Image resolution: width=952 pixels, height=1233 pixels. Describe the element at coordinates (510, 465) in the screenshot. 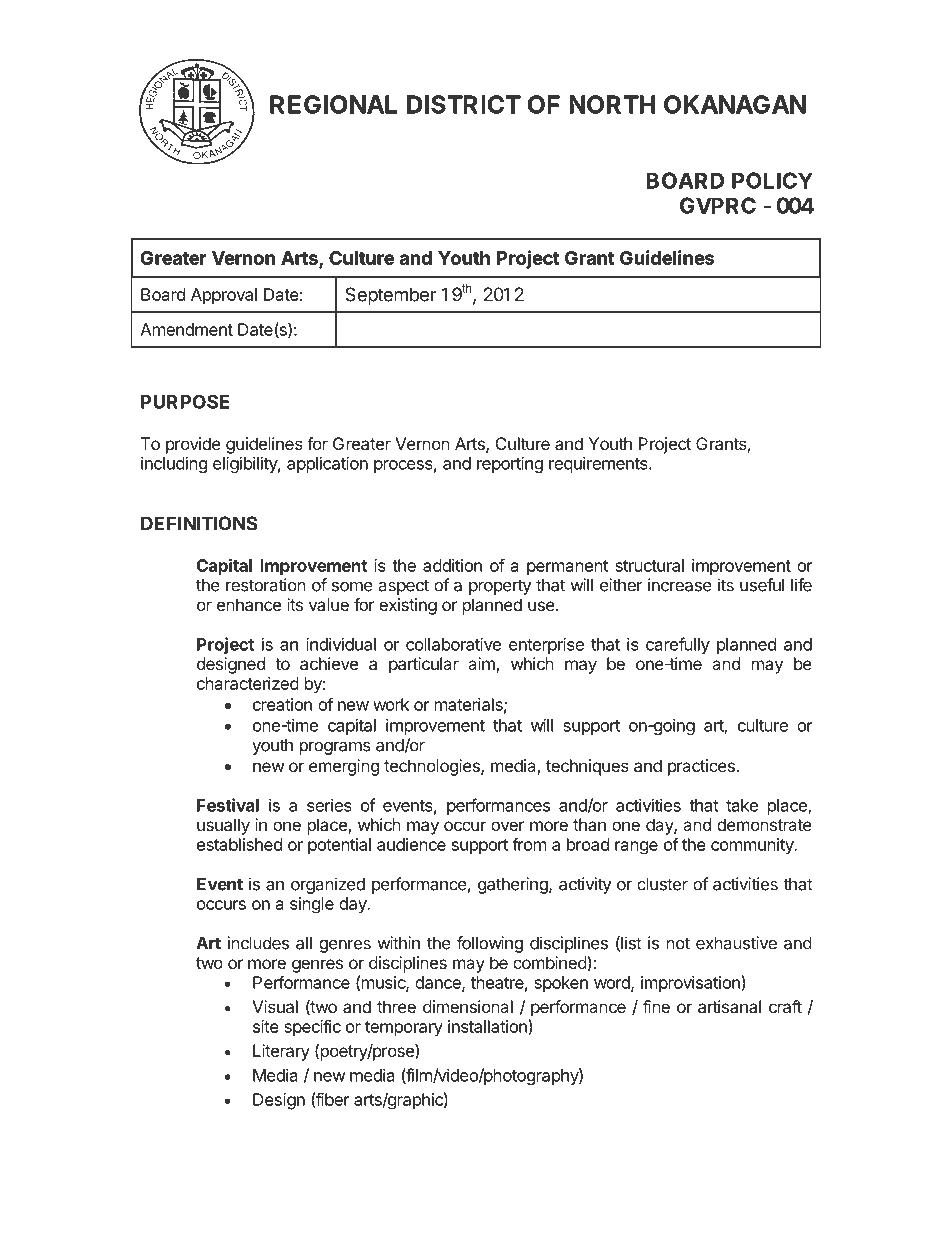

I see `reporting` at that location.
